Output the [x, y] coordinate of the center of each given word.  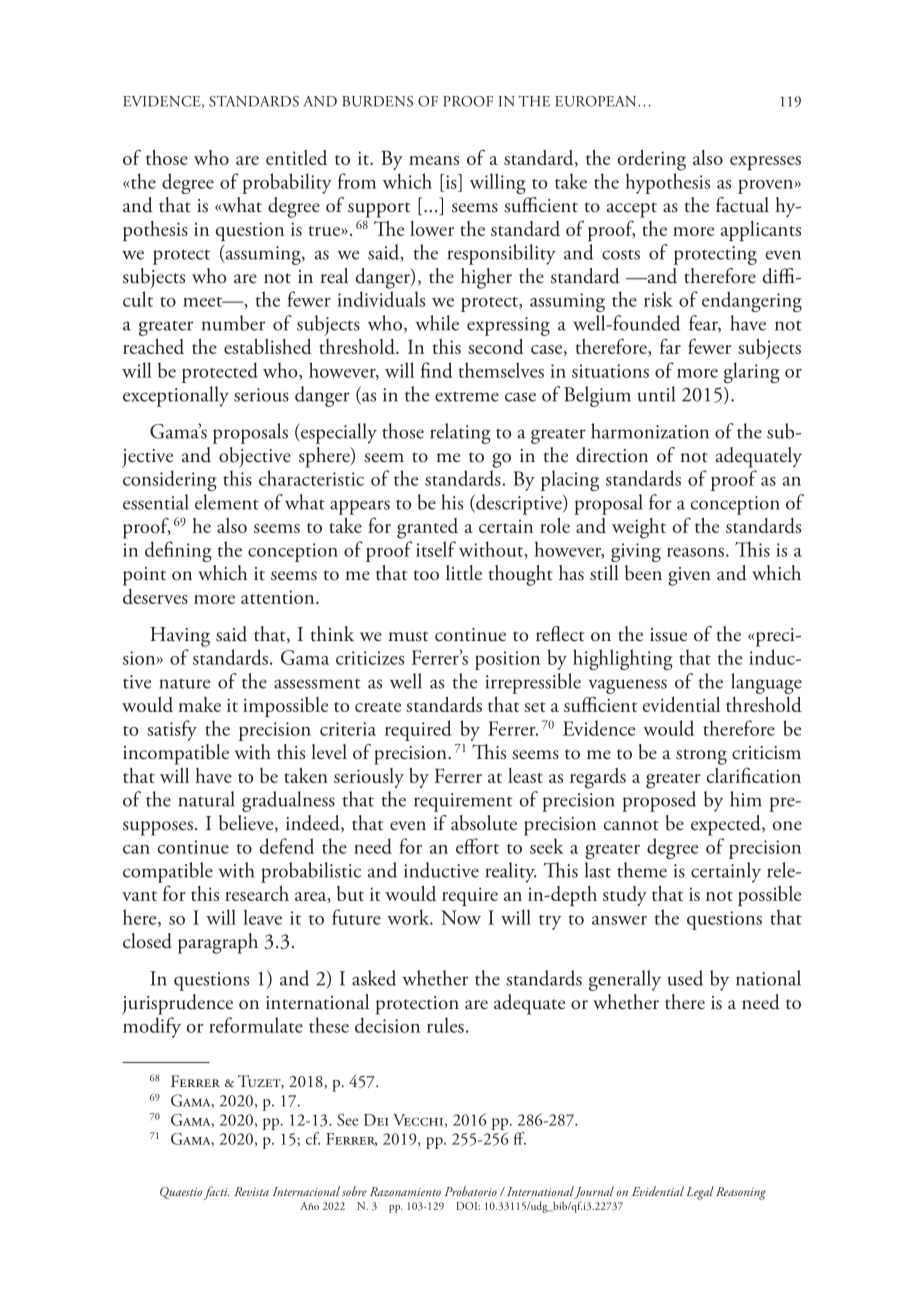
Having [180, 637]
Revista [251, 1191]
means [434, 160]
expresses [765, 163]
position [507, 660]
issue [668, 635]
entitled [296, 157]
